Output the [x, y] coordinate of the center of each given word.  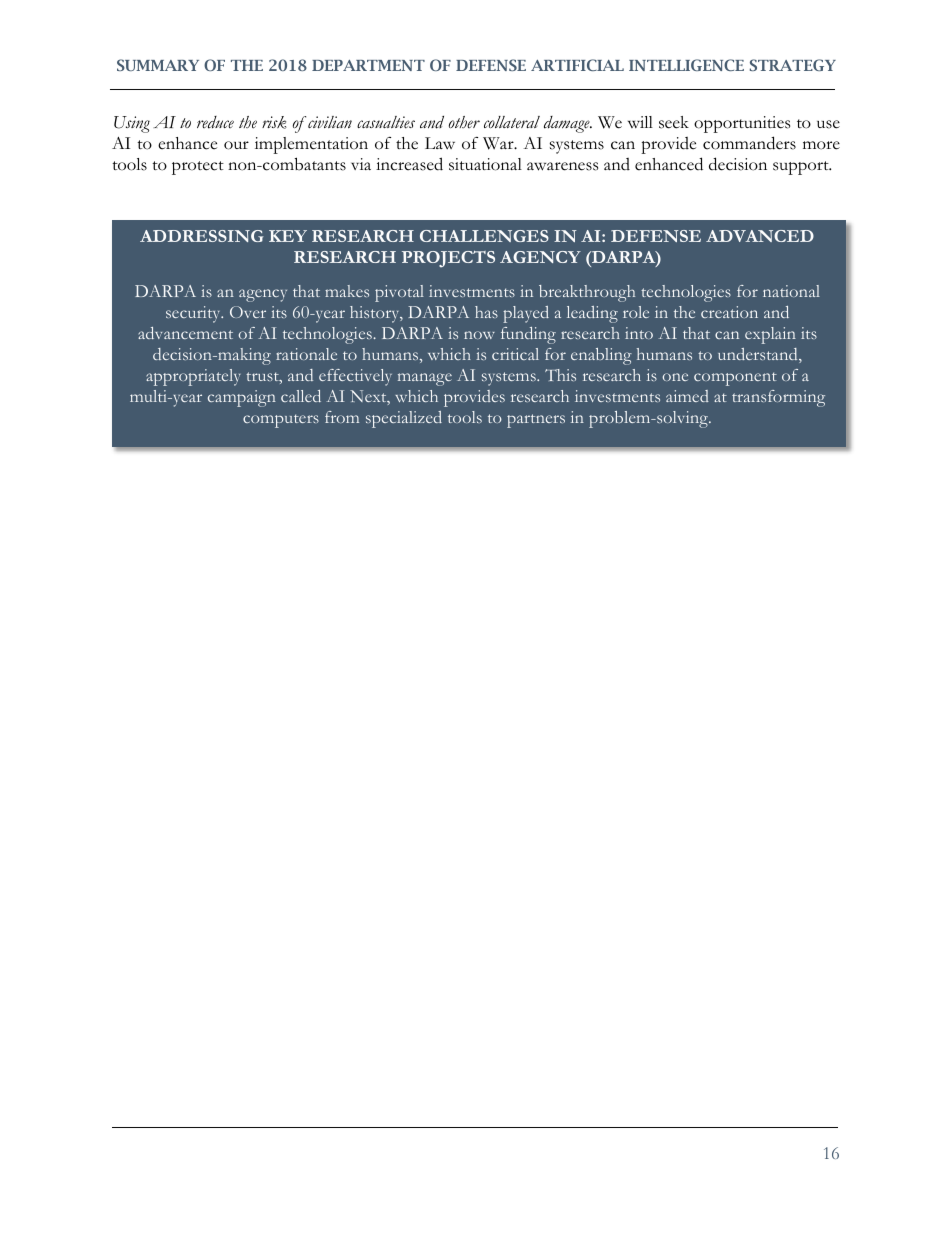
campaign [242, 398]
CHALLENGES [484, 236]
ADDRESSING [202, 236]
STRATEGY [793, 65]
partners [536, 421]
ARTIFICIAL [577, 65]
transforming [778, 398]
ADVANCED [760, 236]
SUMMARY [158, 65]
